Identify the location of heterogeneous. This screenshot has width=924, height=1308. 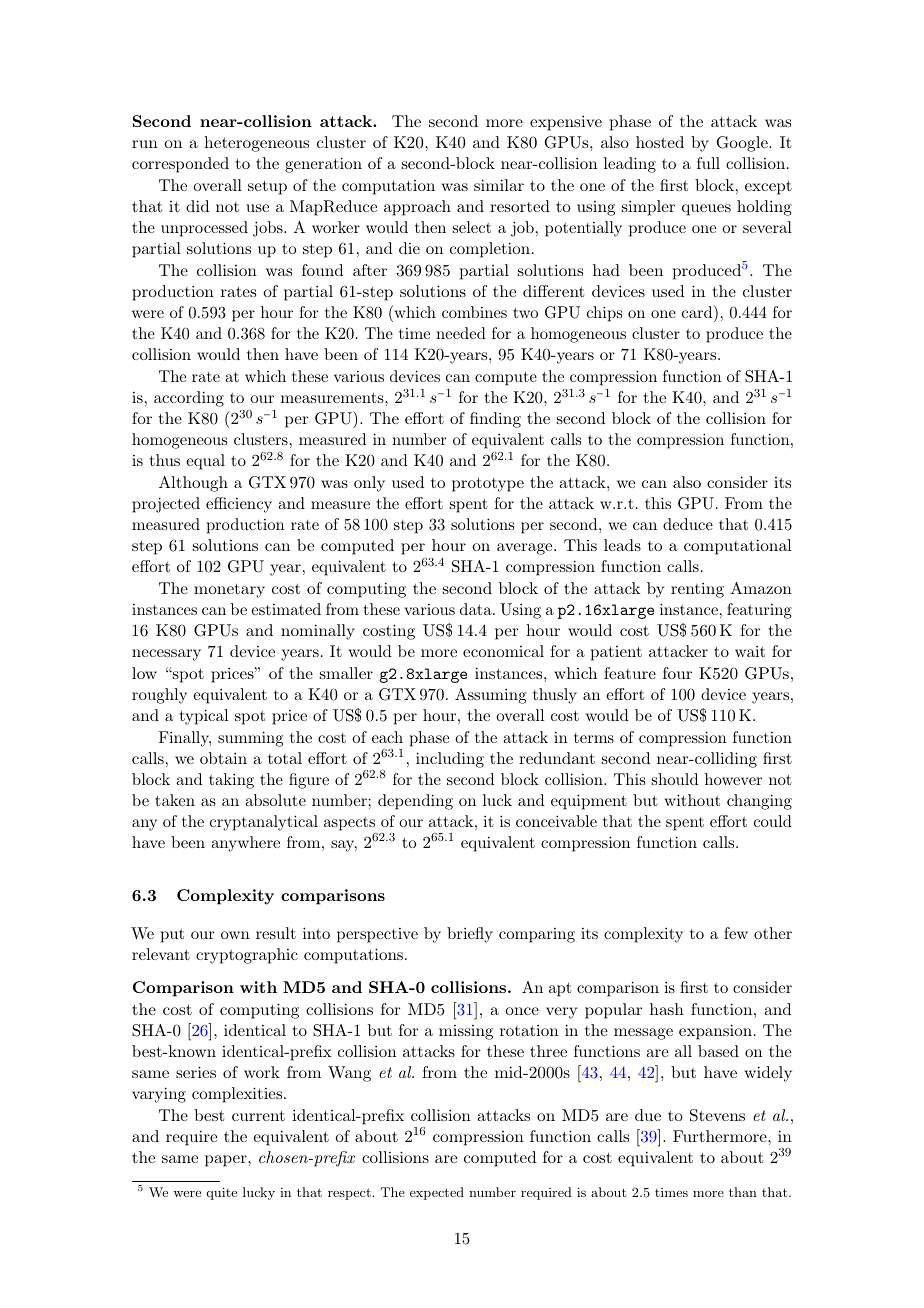
(256, 144).
